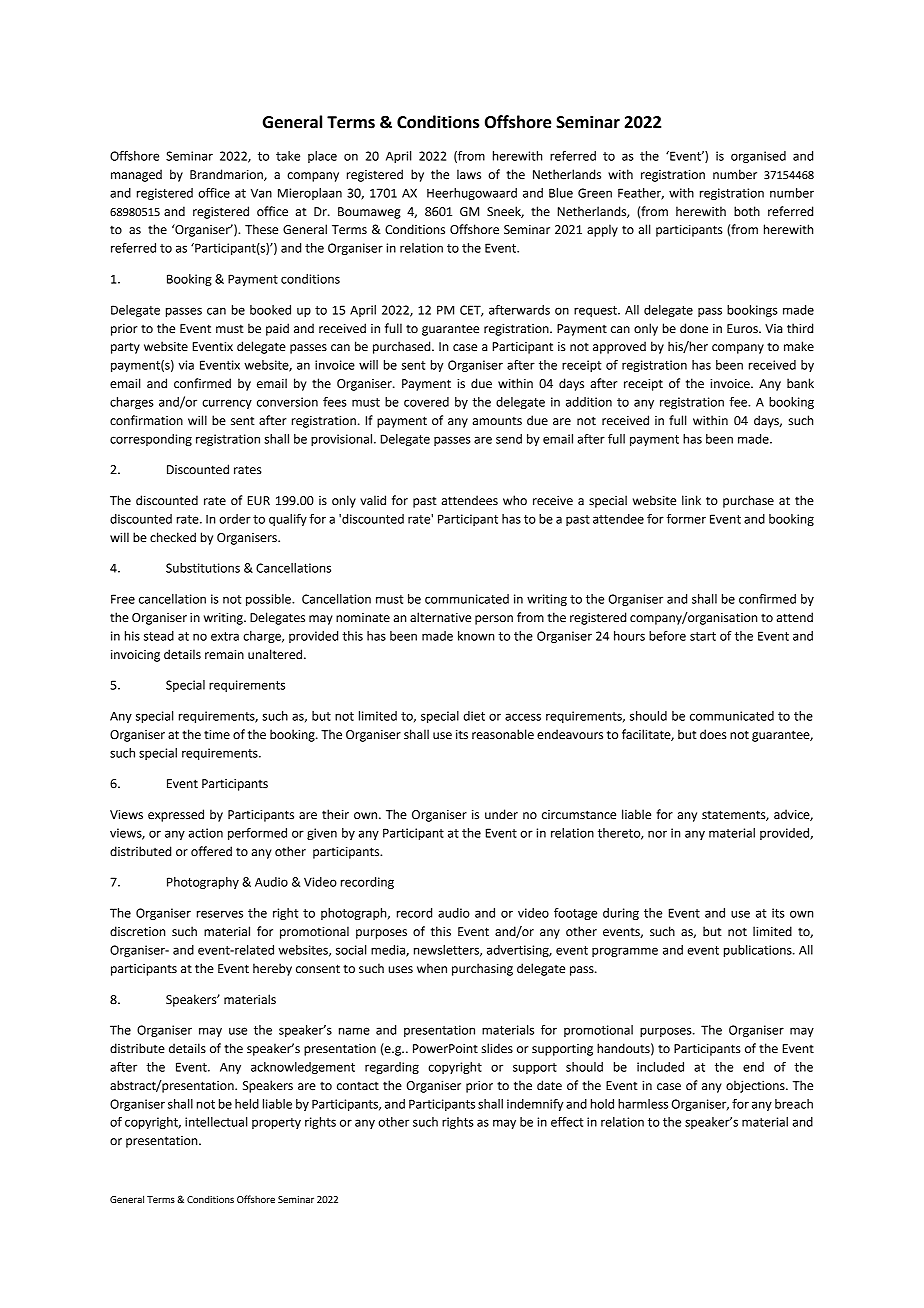 The width and height of the page is (924, 1308). Describe the element at coordinates (497, 1048) in the page. I see `slides` at that location.
